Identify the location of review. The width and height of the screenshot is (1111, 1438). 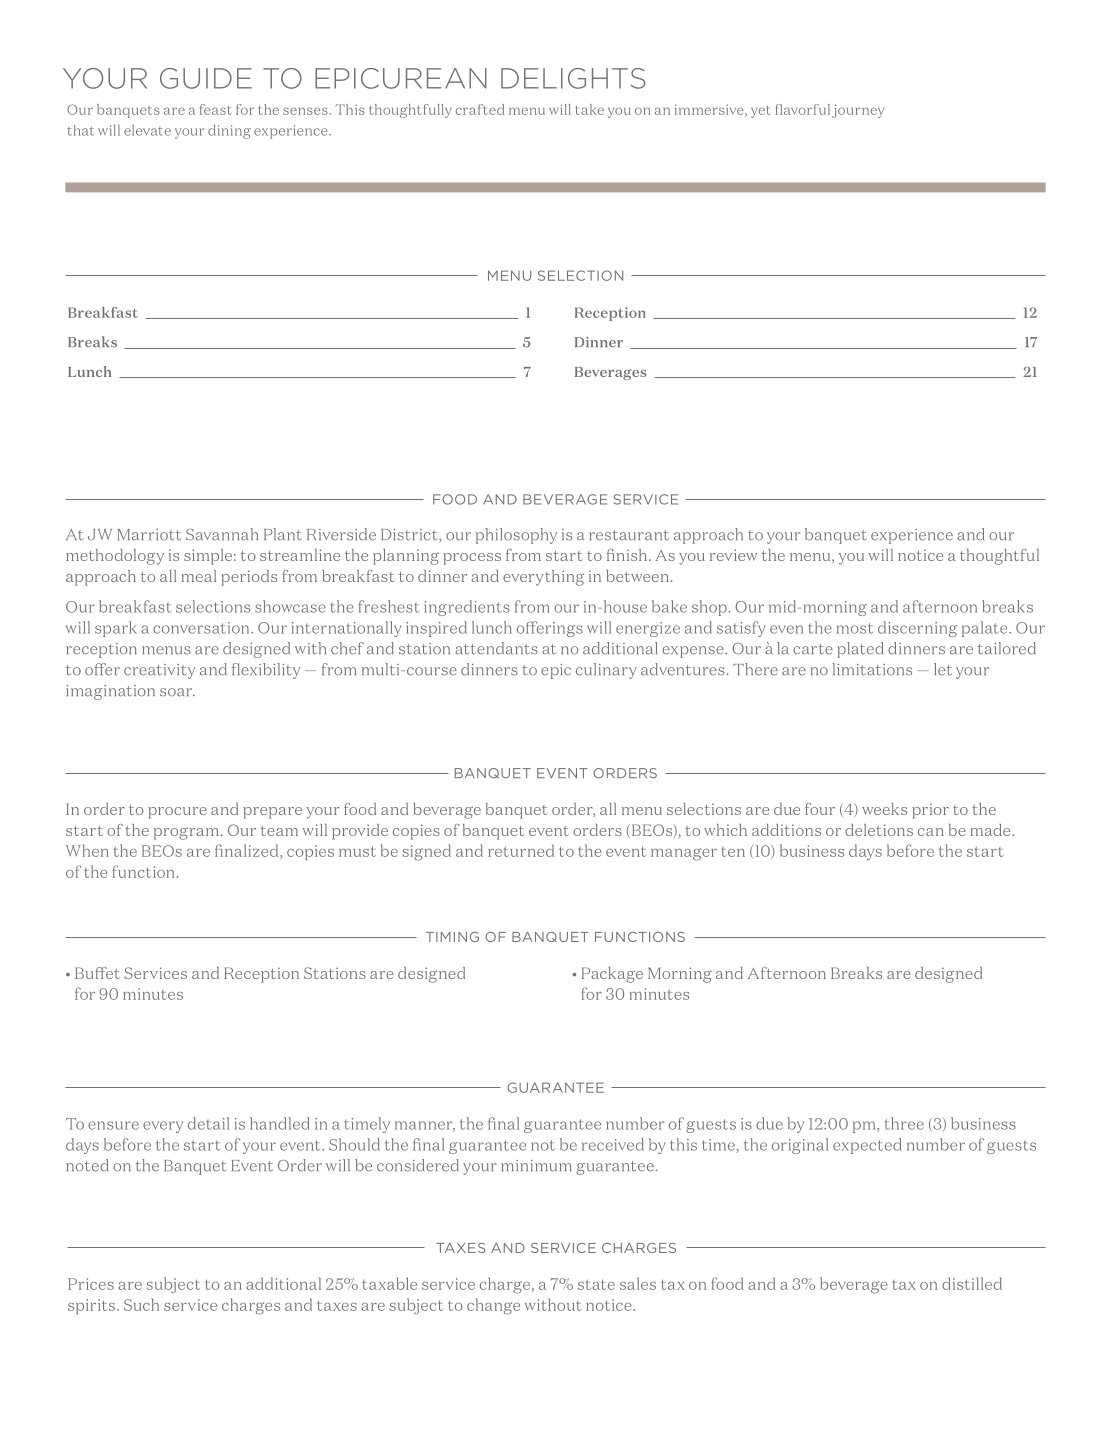
(733, 555).
